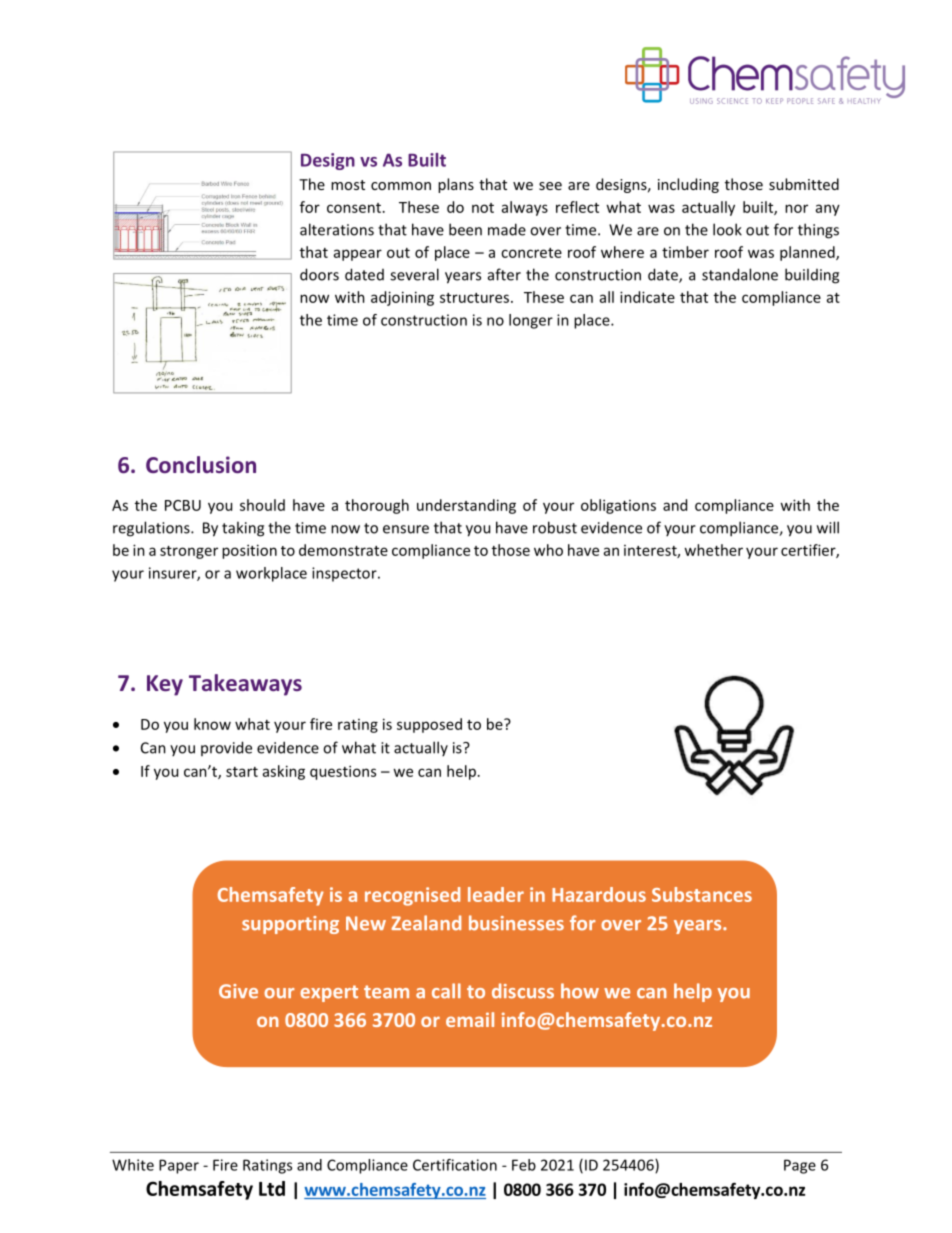  What do you see at coordinates (455, 1165) in the image?
I see `Certification` at bounding box center [455, 1165].
